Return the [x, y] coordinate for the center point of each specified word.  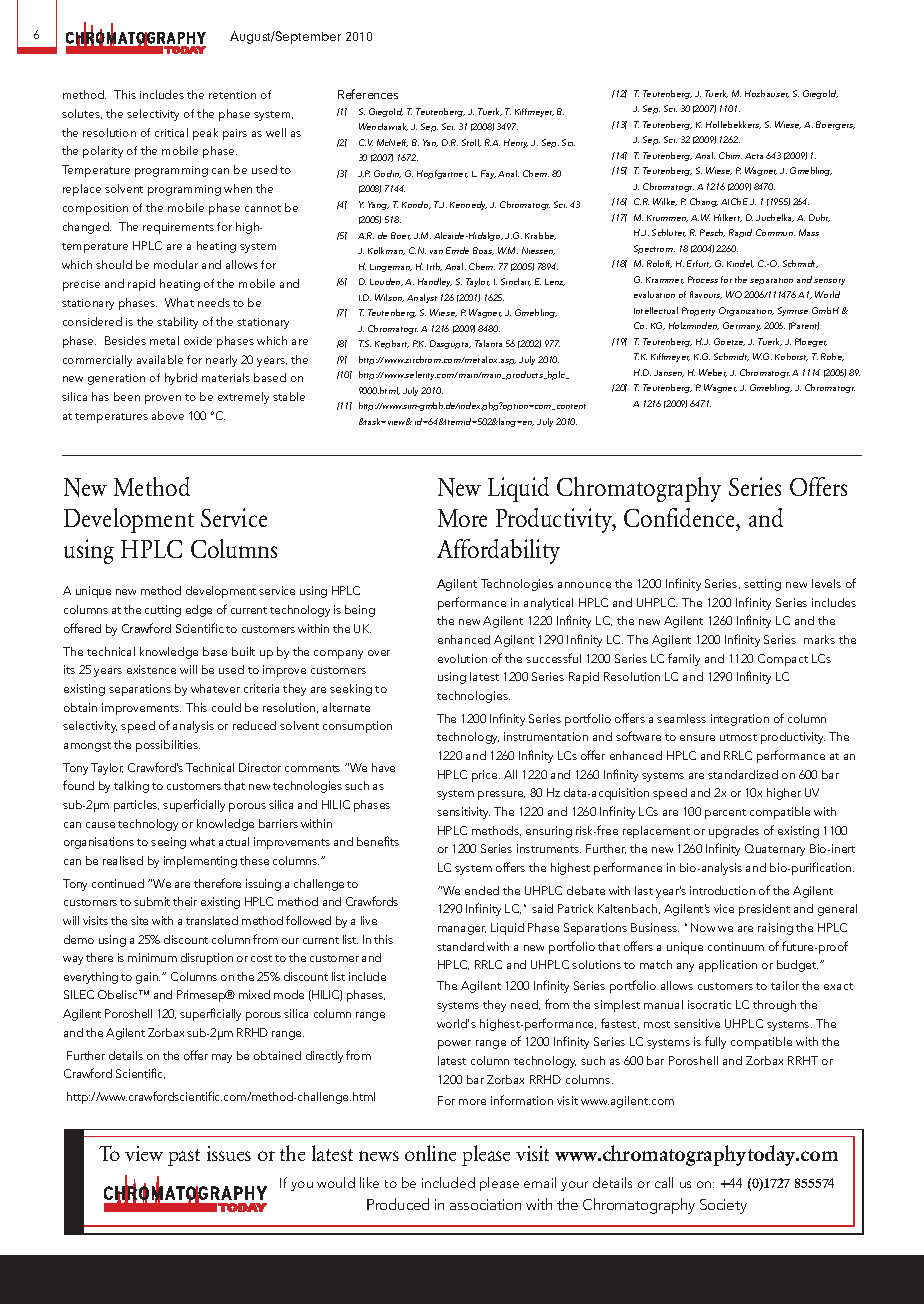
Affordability [498, 551]
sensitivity [463, 813]
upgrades [734, 832]
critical [171, 132]
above [168, 415]
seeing [168, 843]
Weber [713, 373]
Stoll [471, 143]
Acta [754, 156]
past [184, 1157]
